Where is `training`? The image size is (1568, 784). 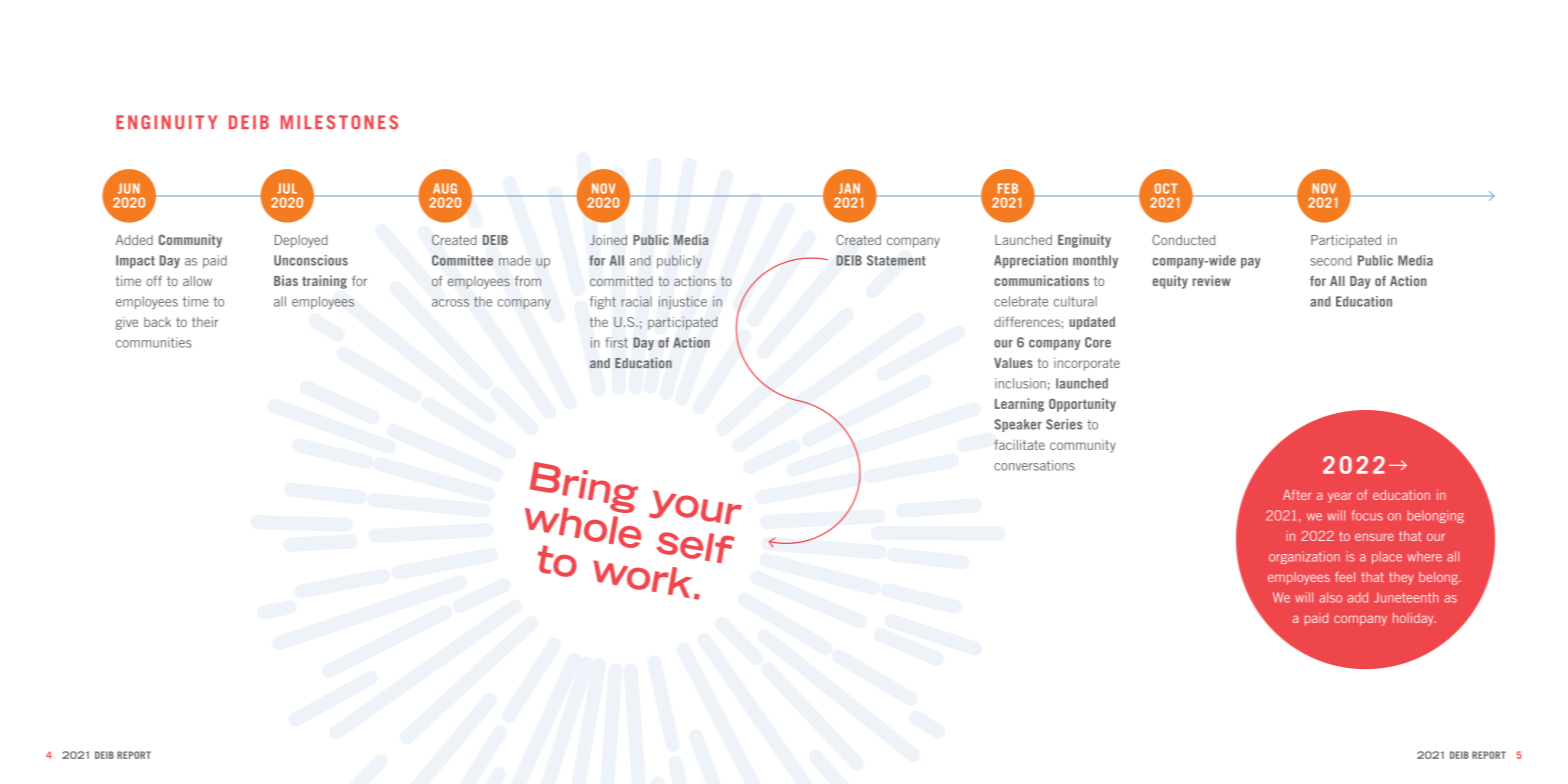
training is located at coordinates (324, 282).
